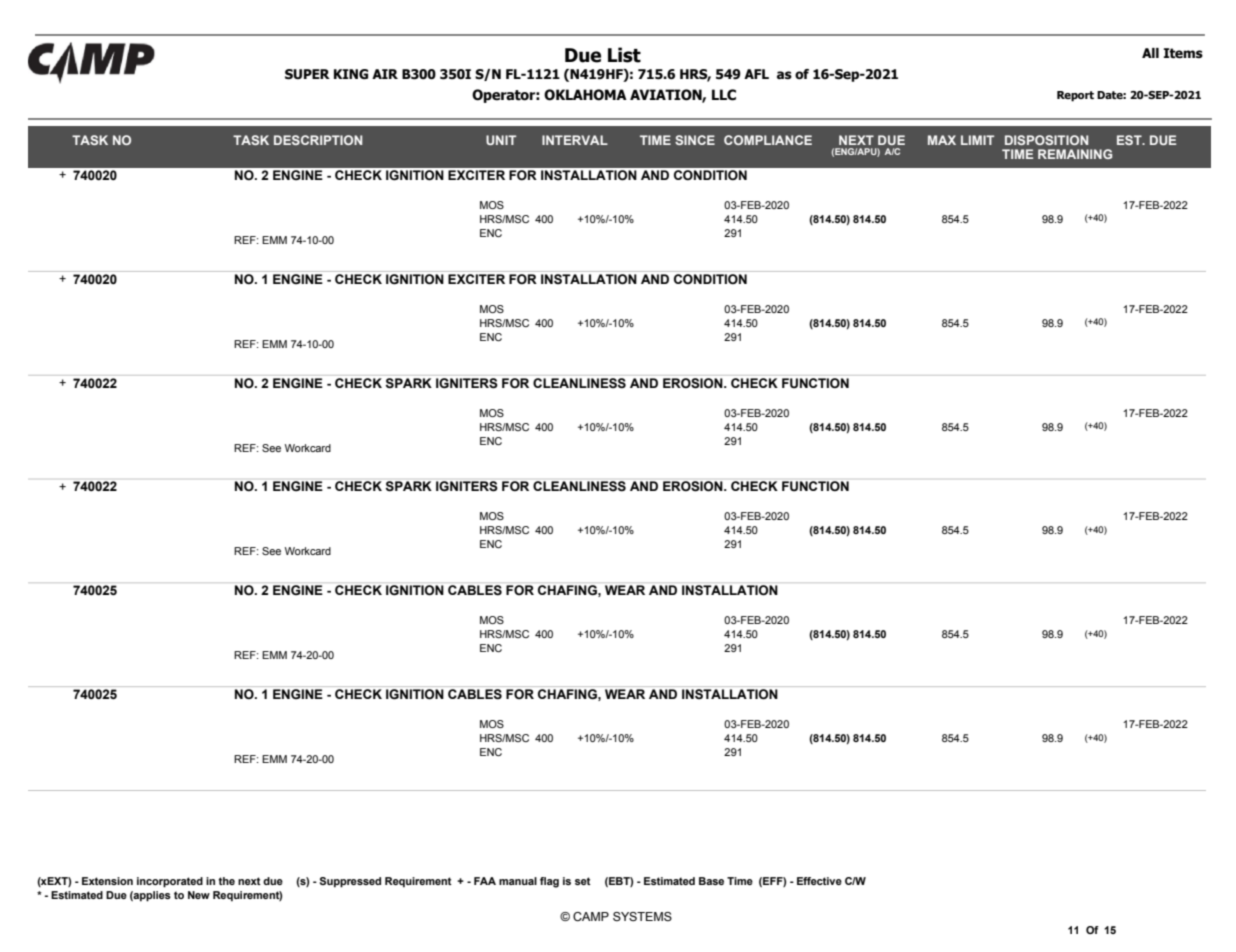  What do you see at coordinates (307, 74) in the screenshot?
I see `SUPER` at bounding box center [307, 74].
